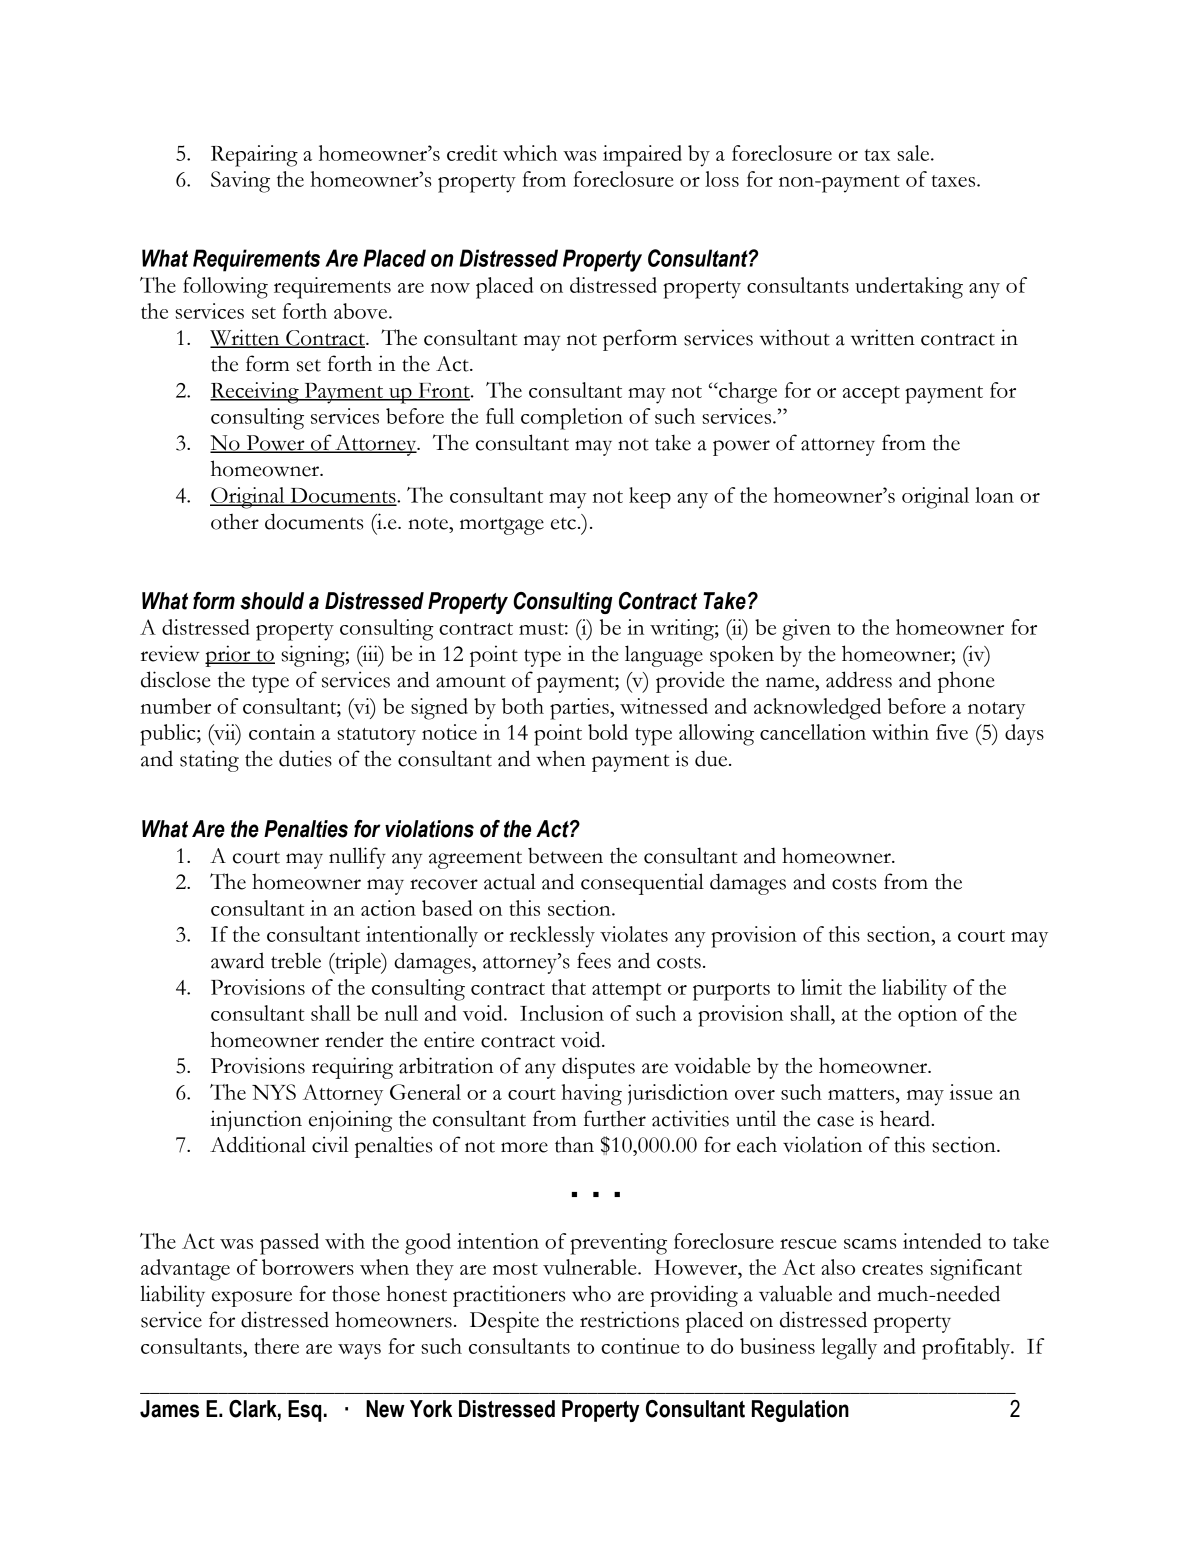  Describe the element at coordinates (955, 181) in the image. I see `taxes` at that location.
